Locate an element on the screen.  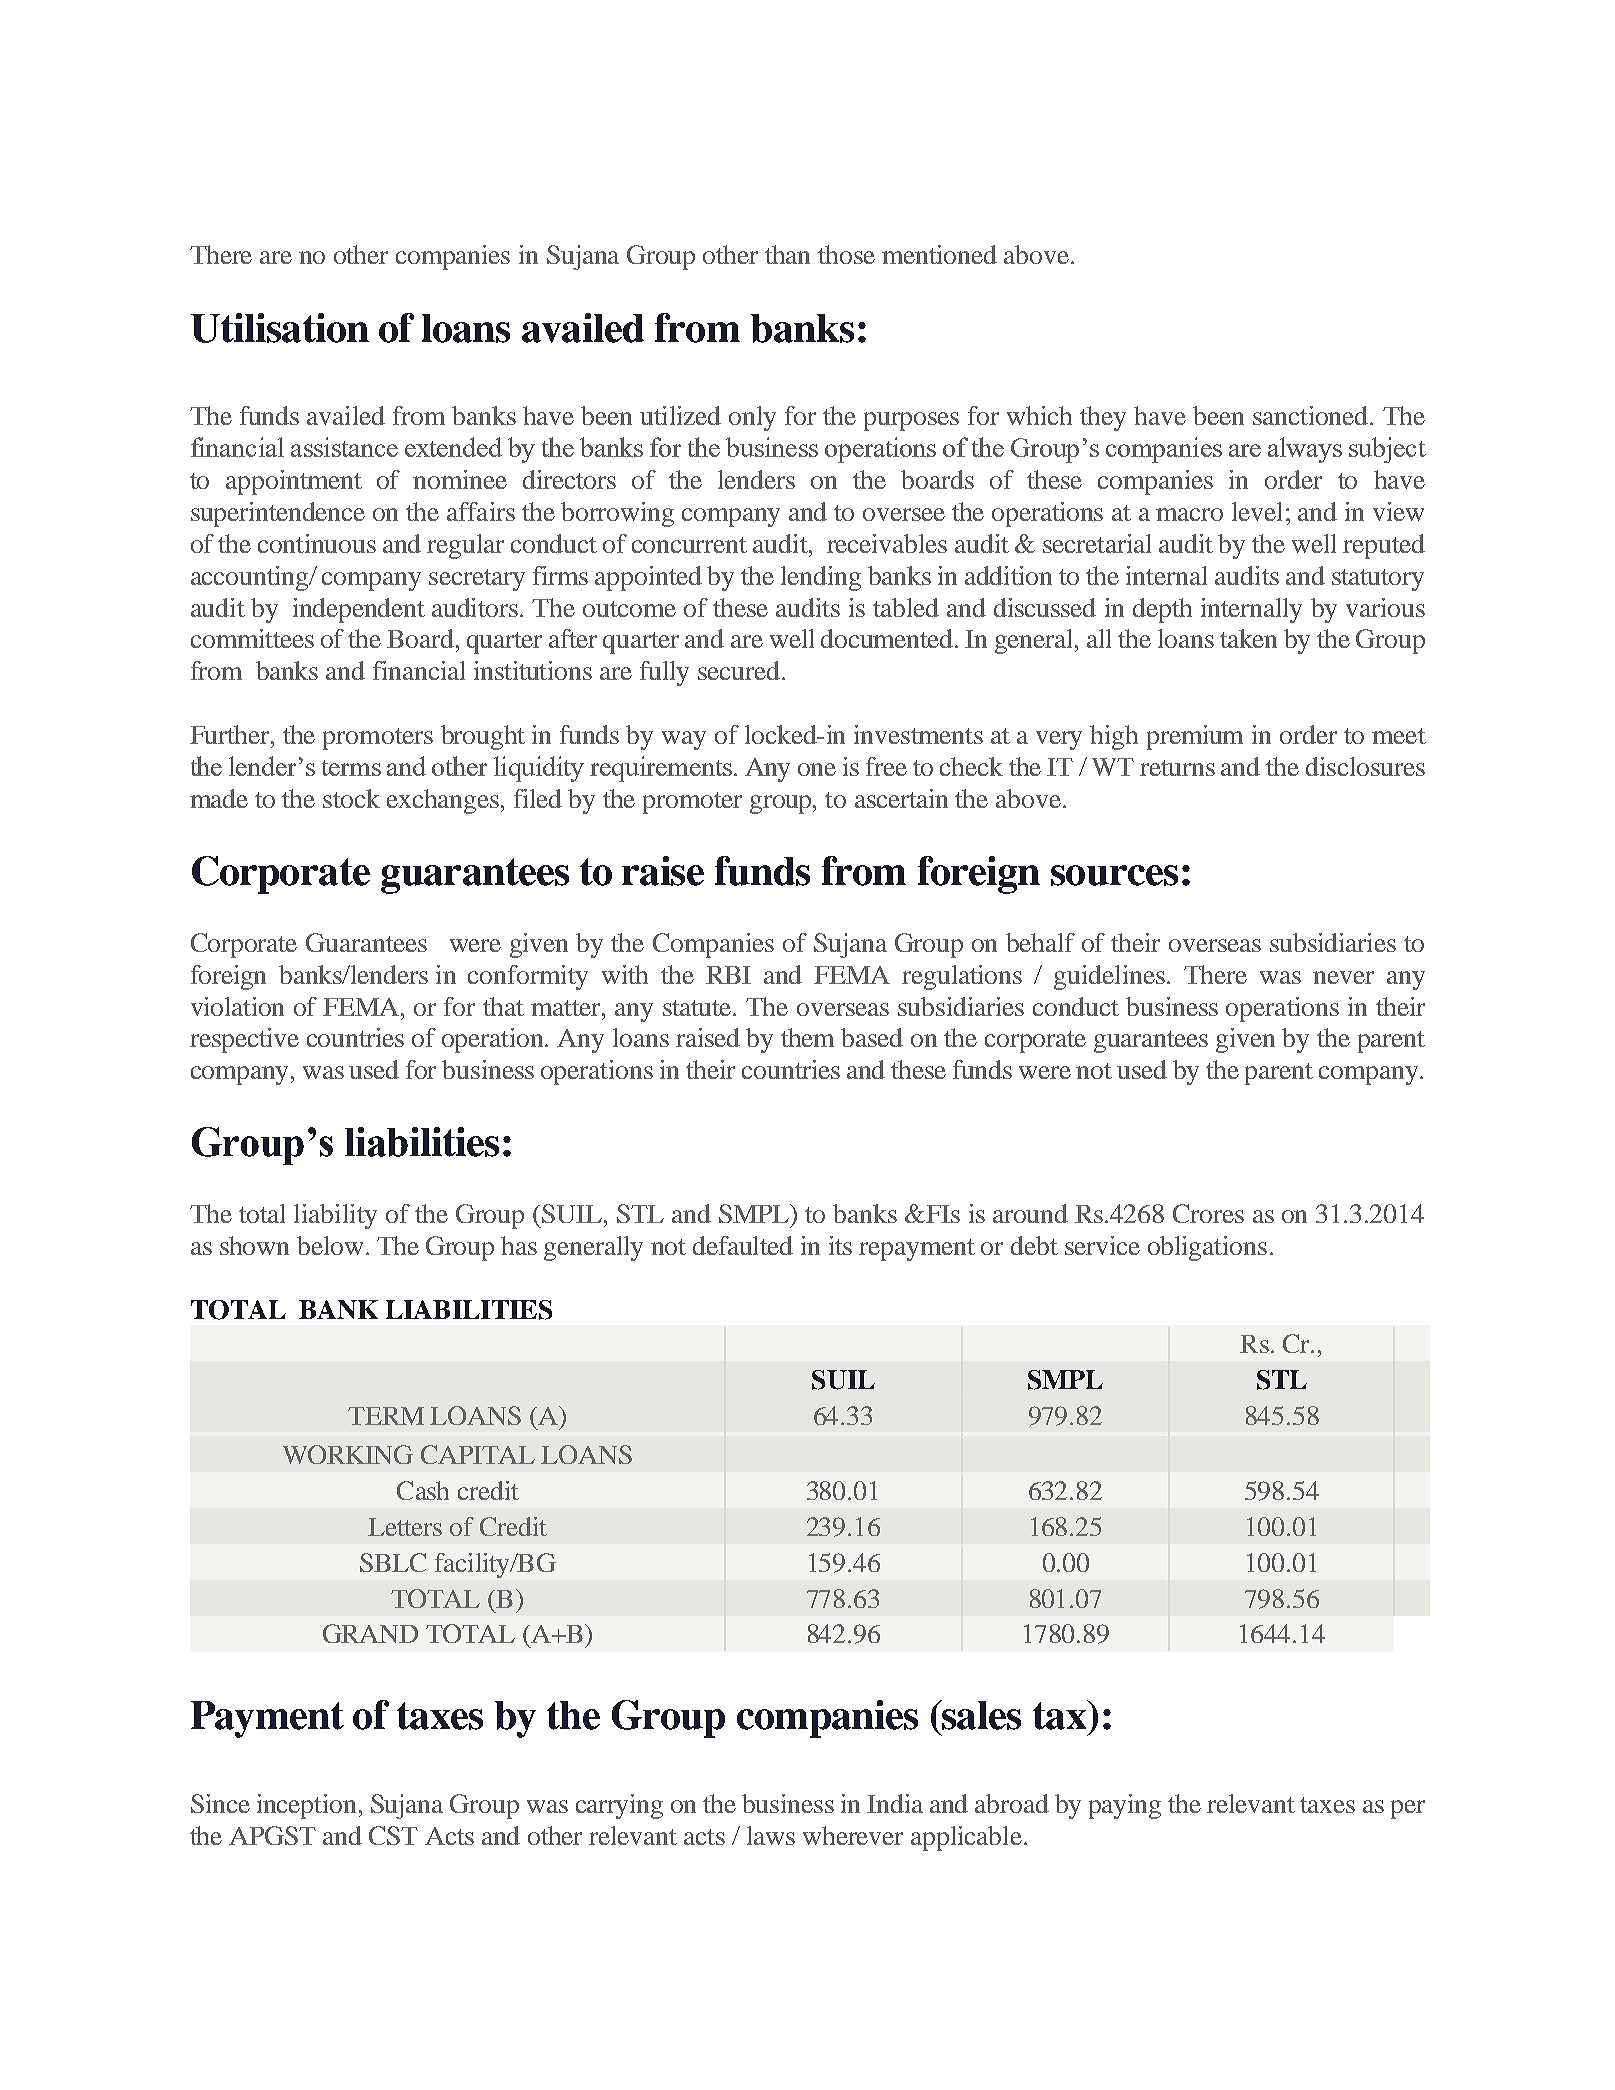
never is located at coordinates (1343, 977).
